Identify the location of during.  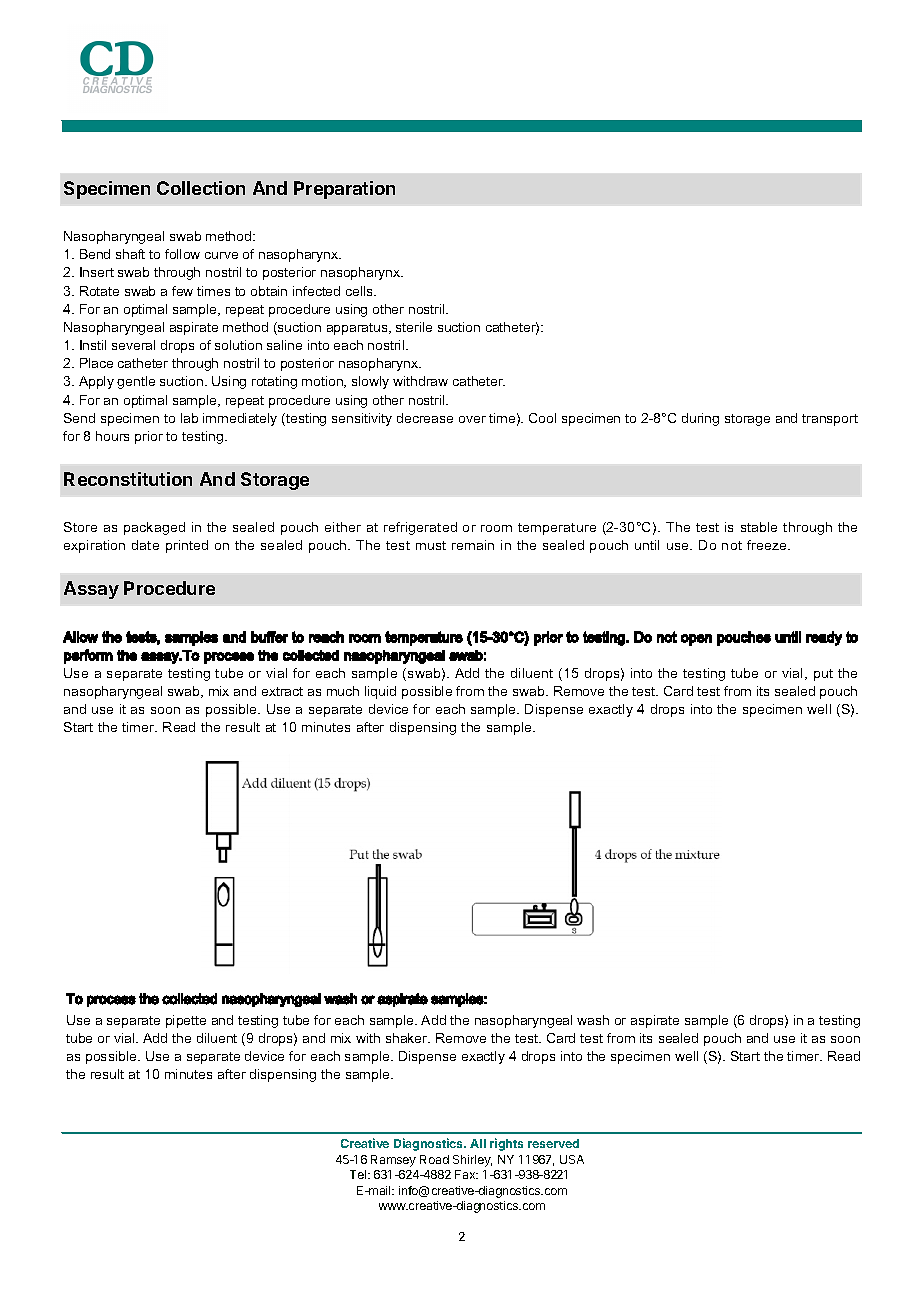
(700, 419).
